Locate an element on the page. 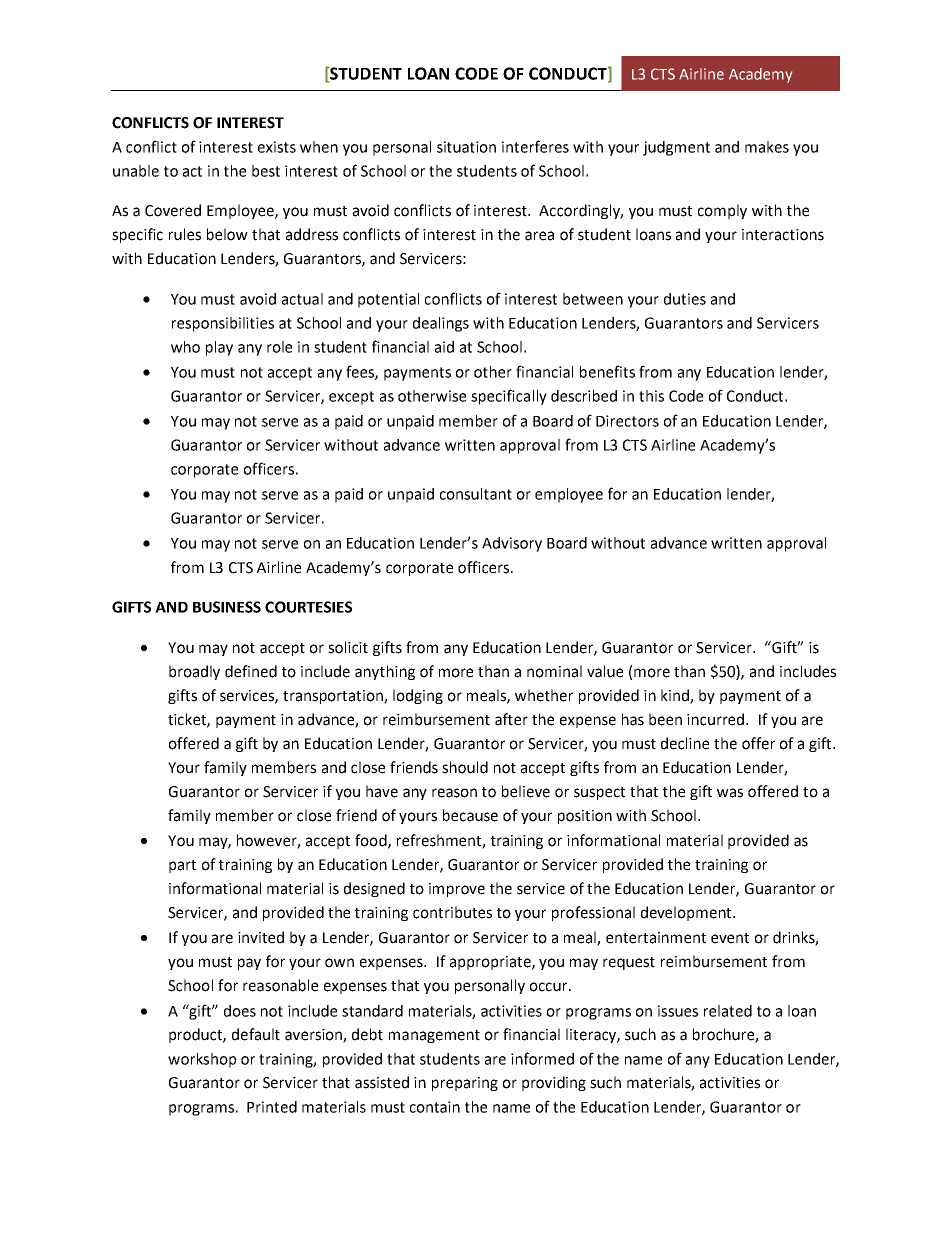 The width and height of the page is (952, 1233). dealings is located at coordinates (441, 324).
